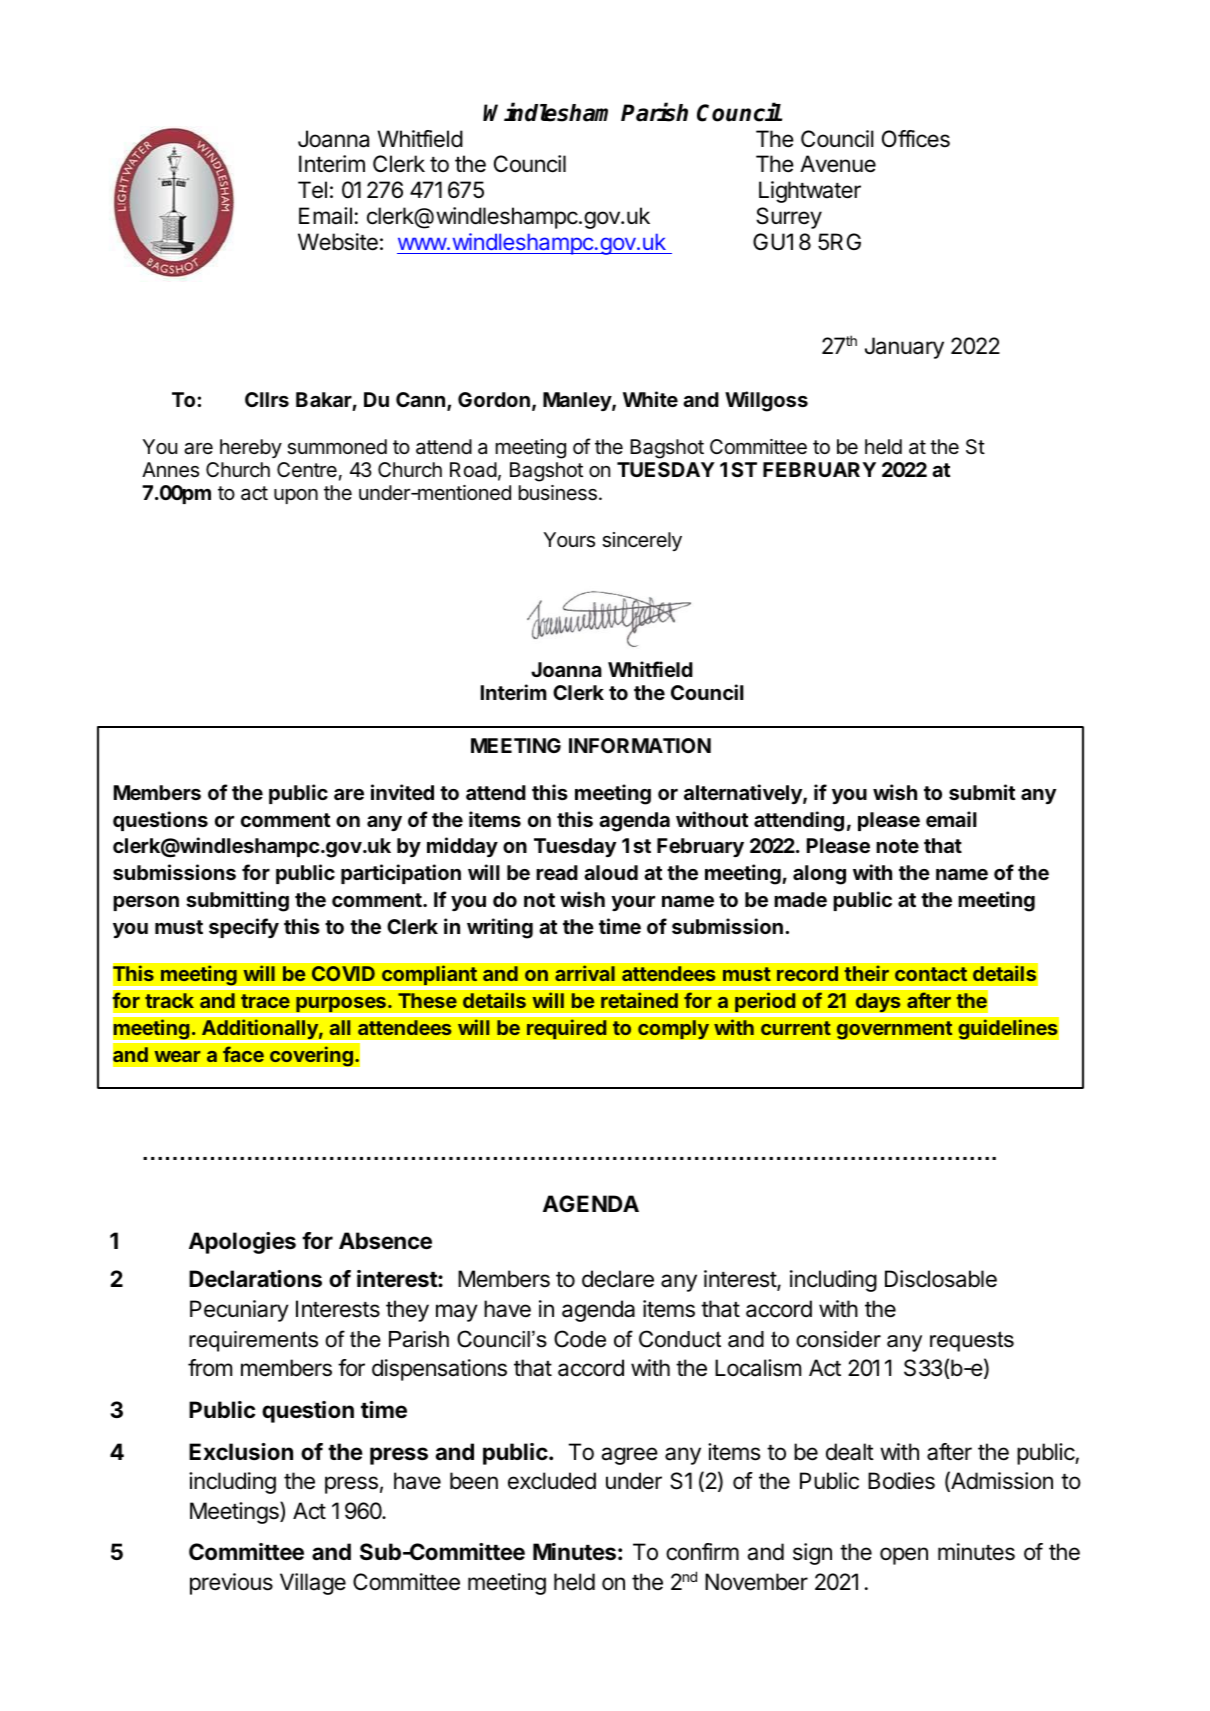  What do you see at coordinates (231, 1584) in the screenshot?
I see `previous` at bounding box center [231, 1584].
